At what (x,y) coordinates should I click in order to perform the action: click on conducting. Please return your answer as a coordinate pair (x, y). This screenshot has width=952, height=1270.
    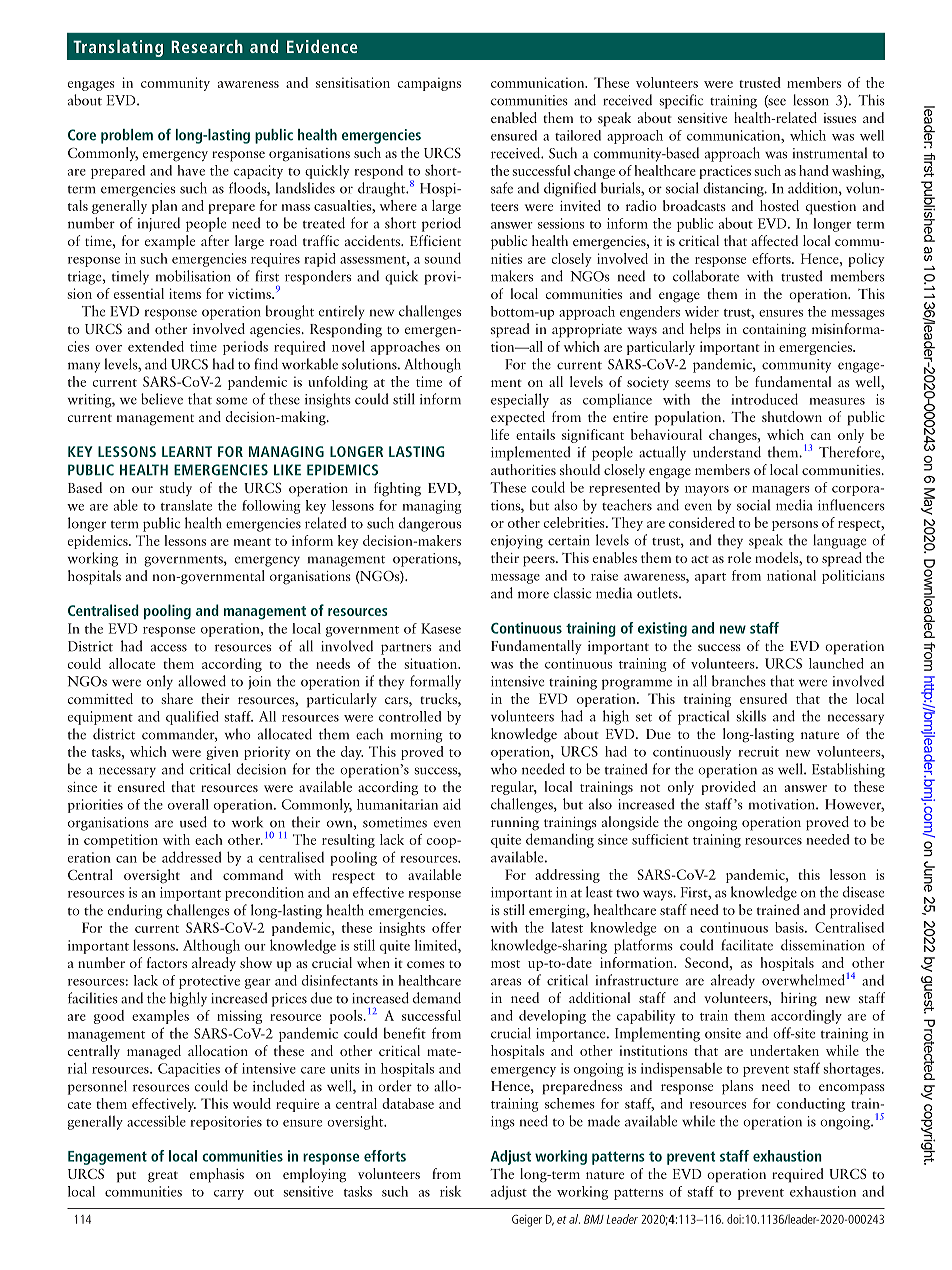
    Looking at the image, I should click on (811, 1105).
